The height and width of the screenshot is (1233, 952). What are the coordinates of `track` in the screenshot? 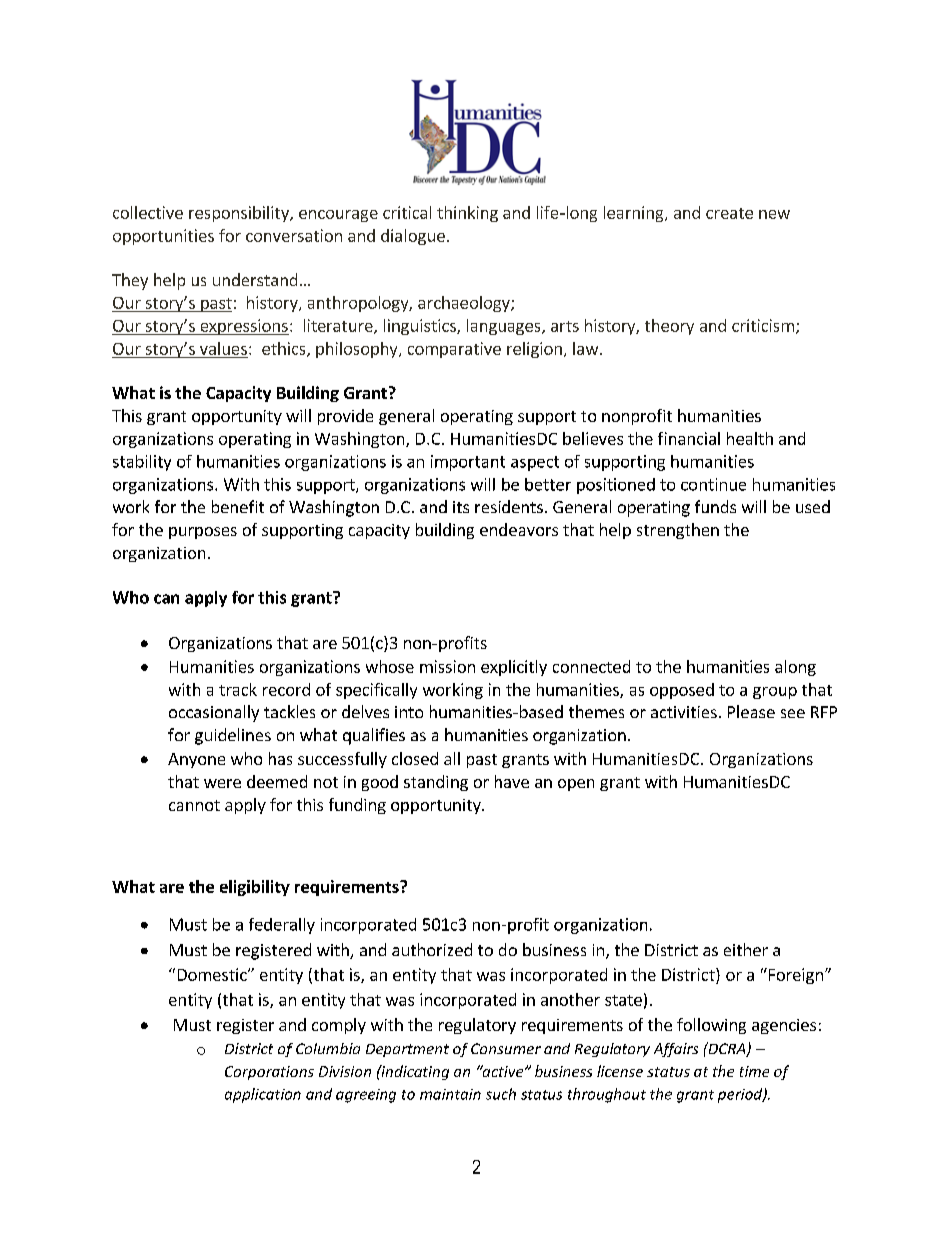 It's located at (238, 689).
